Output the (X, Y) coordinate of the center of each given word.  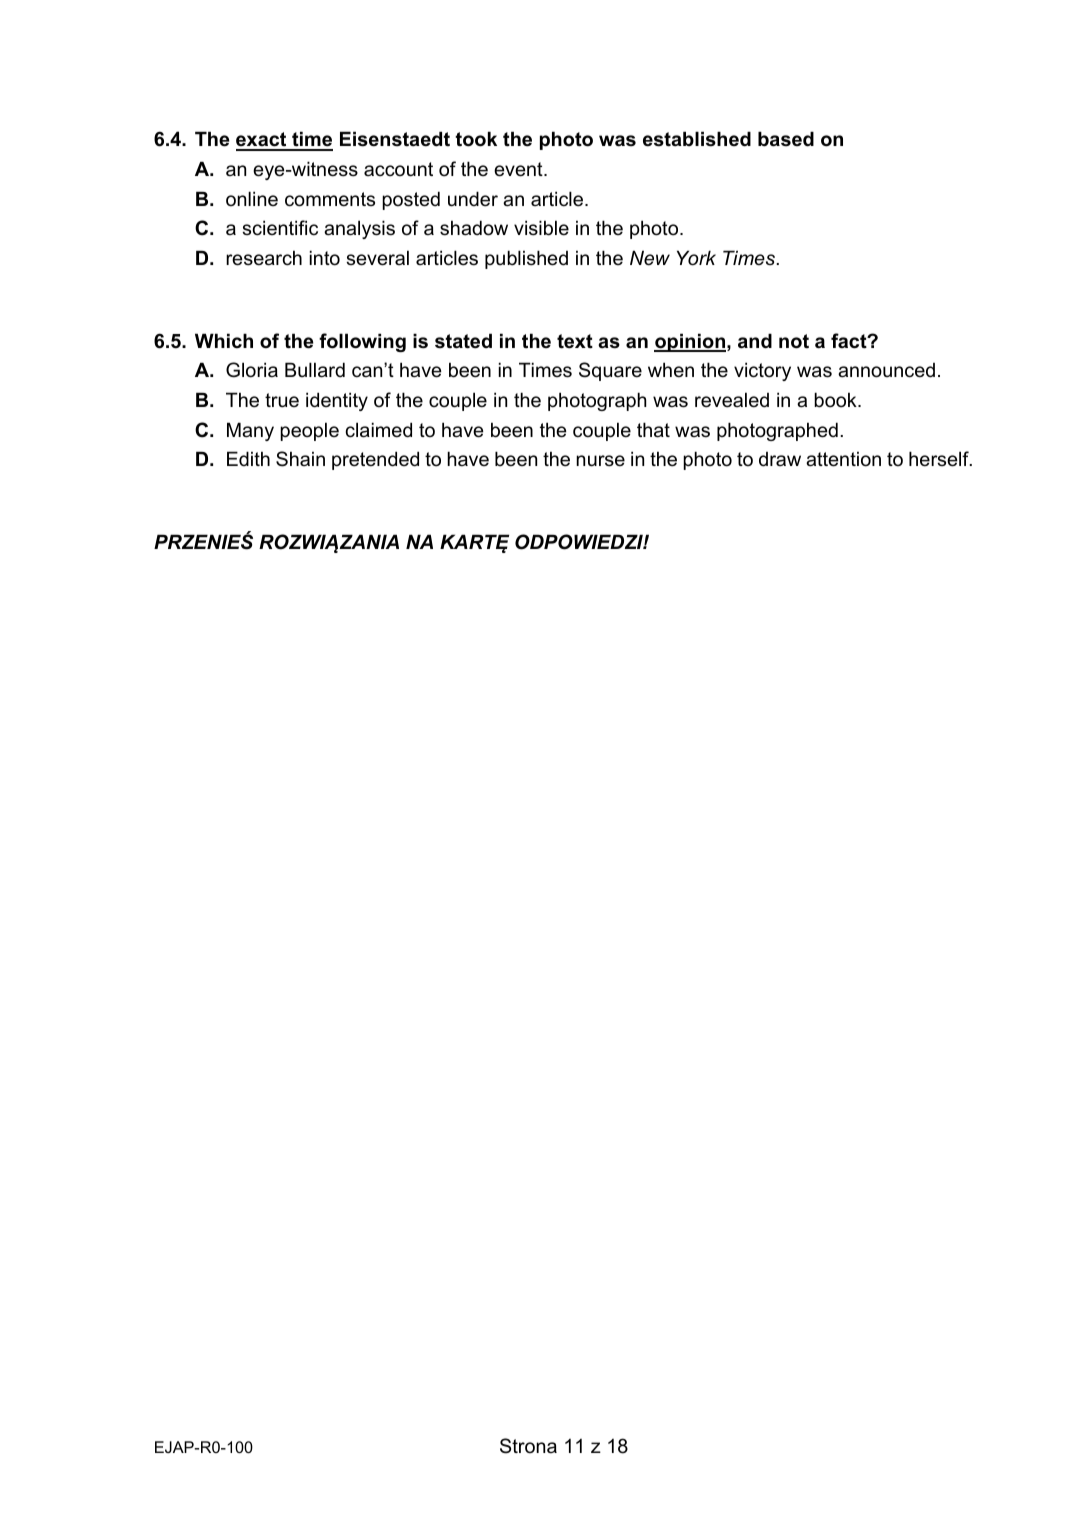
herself (940, 459)
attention (843, 459)
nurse (600, 461)
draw (780, 459)
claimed (379, 430)
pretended (375, 460)
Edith (248, 458)
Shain (300, 459)
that (653, 430)
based (786, 139)
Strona (528, 1446)
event (519, 169)
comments (330, 199)
